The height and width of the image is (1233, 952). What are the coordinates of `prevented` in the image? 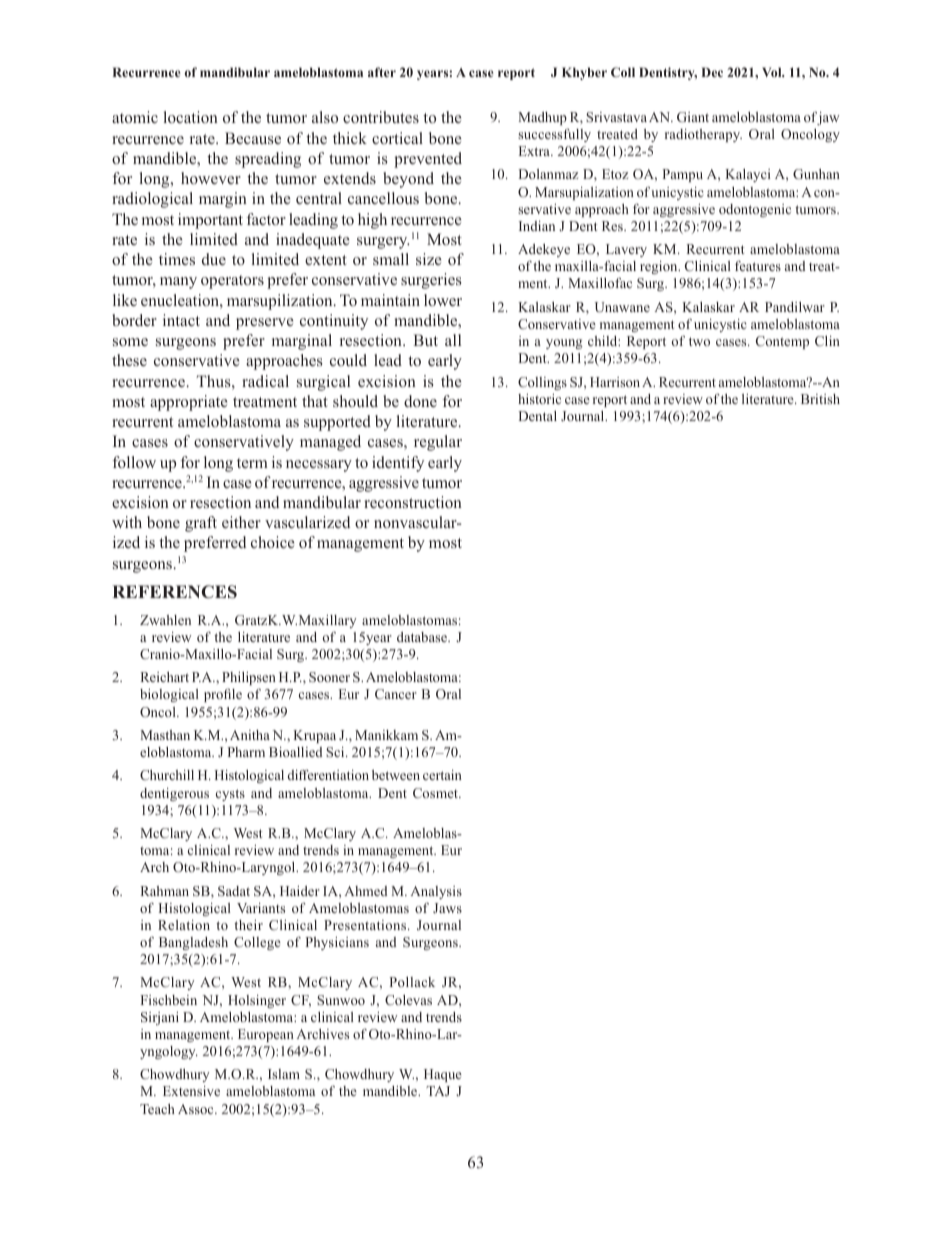 It's located at (428, 160).
